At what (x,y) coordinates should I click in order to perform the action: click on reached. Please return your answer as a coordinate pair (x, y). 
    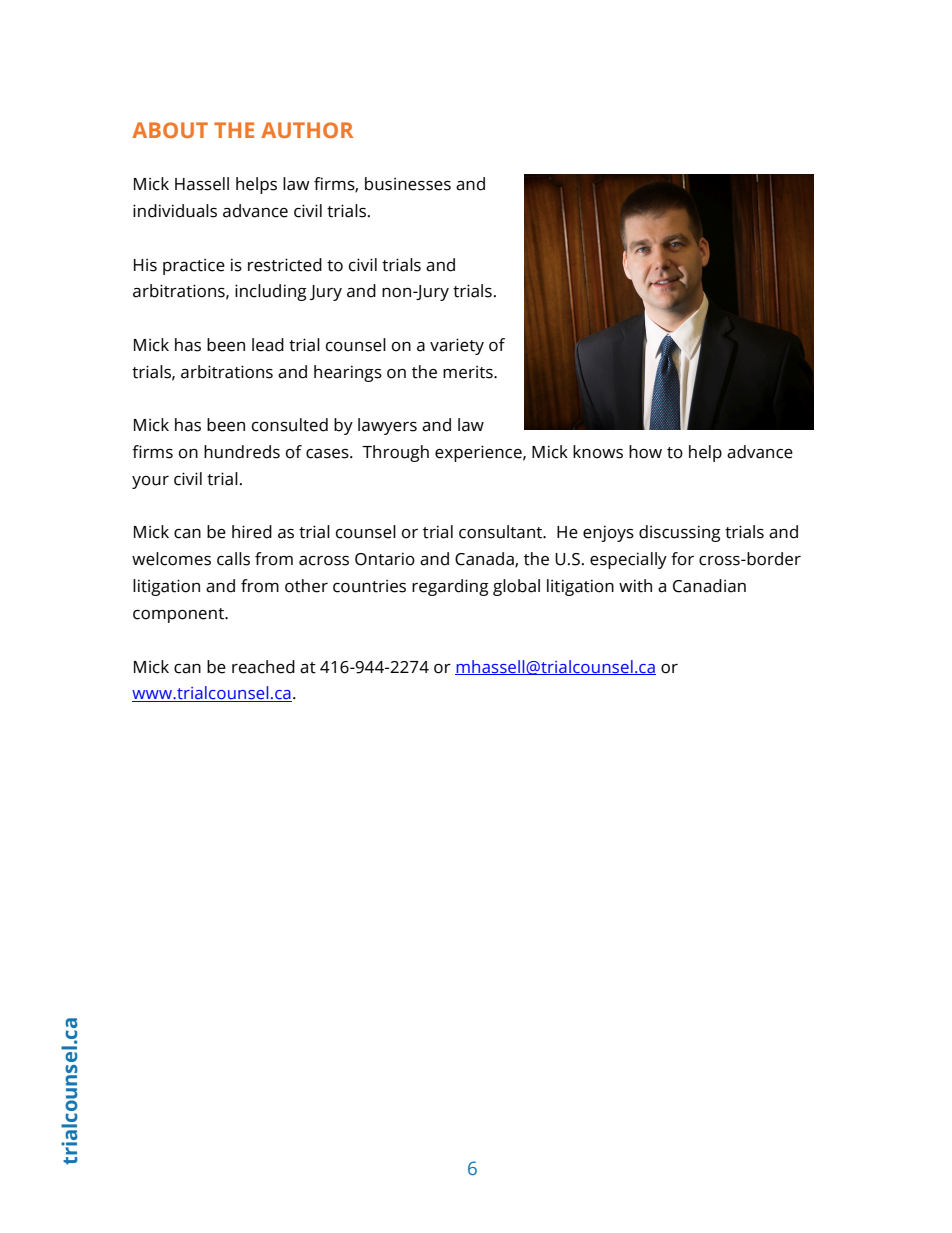
    Looking at the image, I should click on (263, 667).
